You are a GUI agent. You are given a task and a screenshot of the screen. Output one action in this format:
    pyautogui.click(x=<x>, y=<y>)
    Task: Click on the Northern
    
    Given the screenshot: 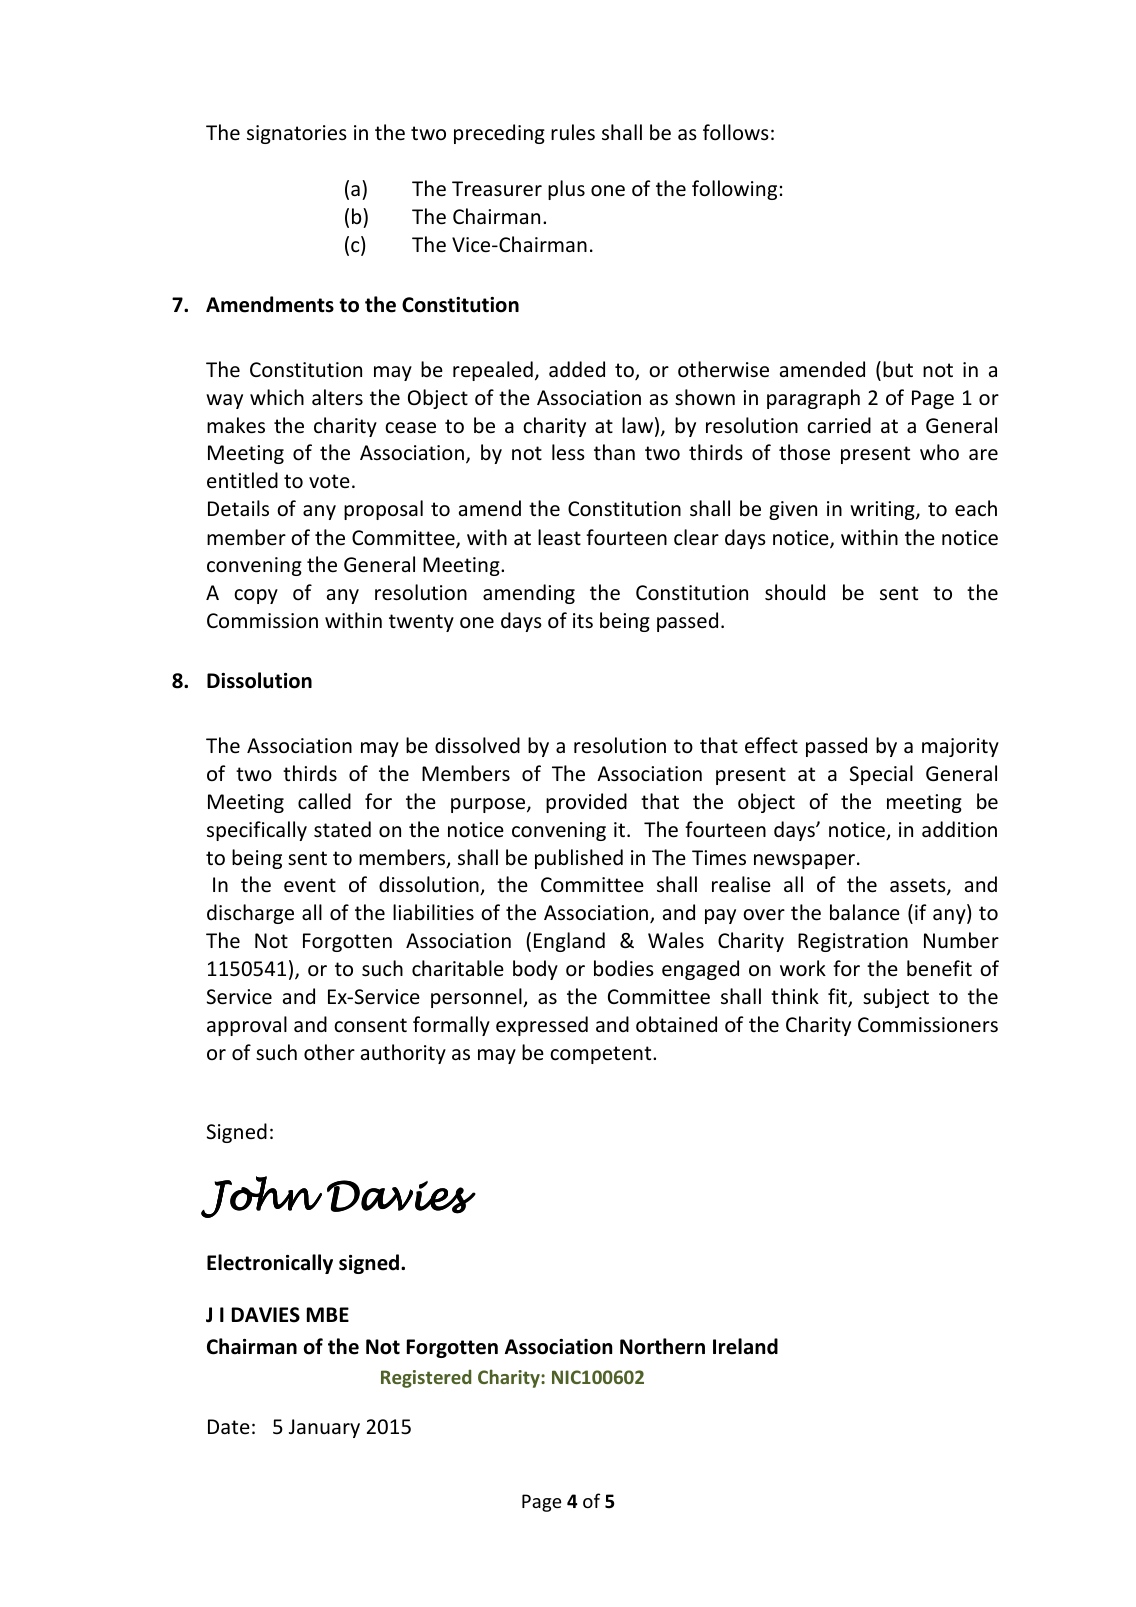 What is the action you would take?
    pyautogui.click(x=662, y=1346)
